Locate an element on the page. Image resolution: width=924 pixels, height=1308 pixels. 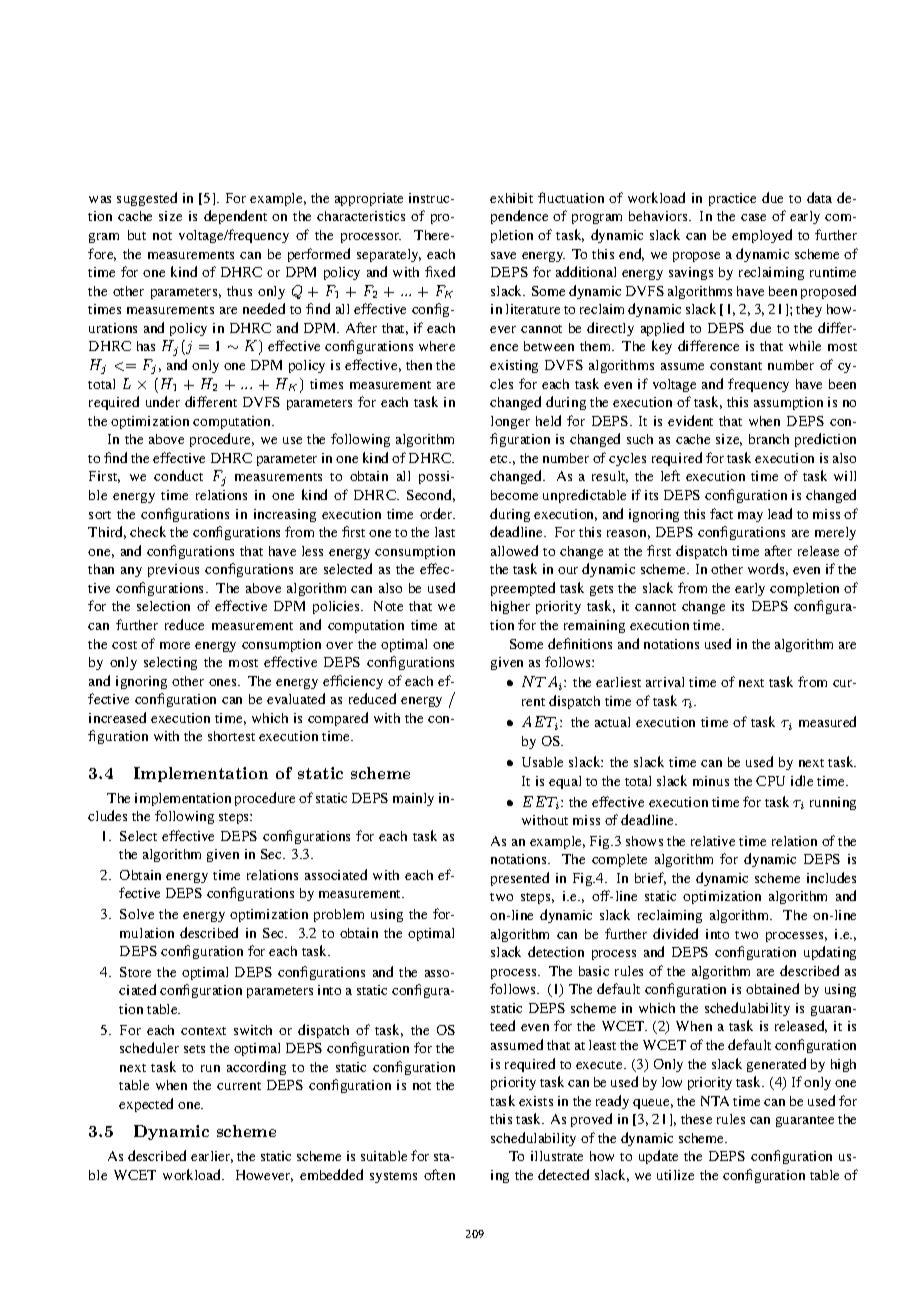
save is located at coordinates (503, 255).
